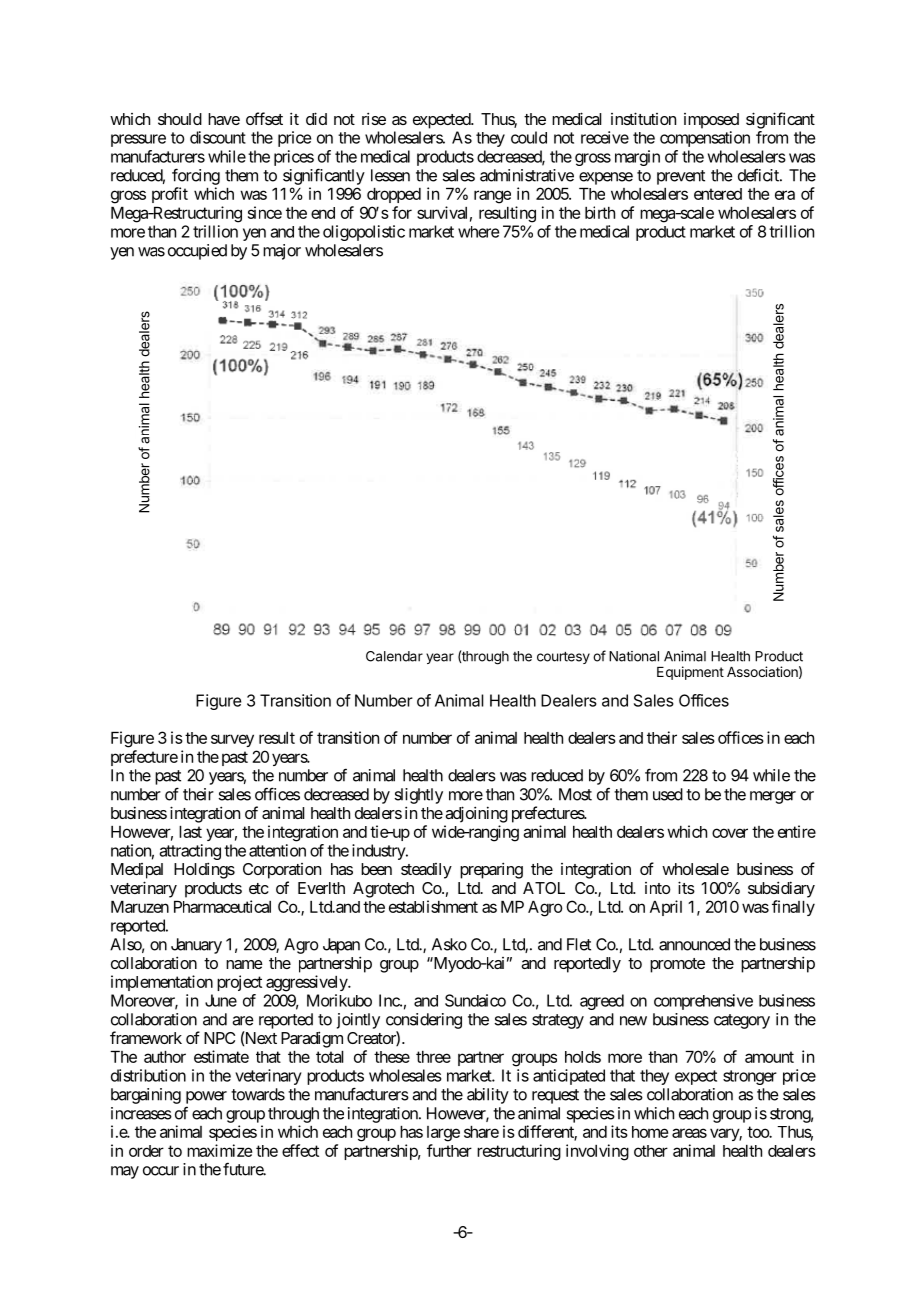 This screenshot has height=1308, width=924. I want to click on discount, so click(218, 137).
